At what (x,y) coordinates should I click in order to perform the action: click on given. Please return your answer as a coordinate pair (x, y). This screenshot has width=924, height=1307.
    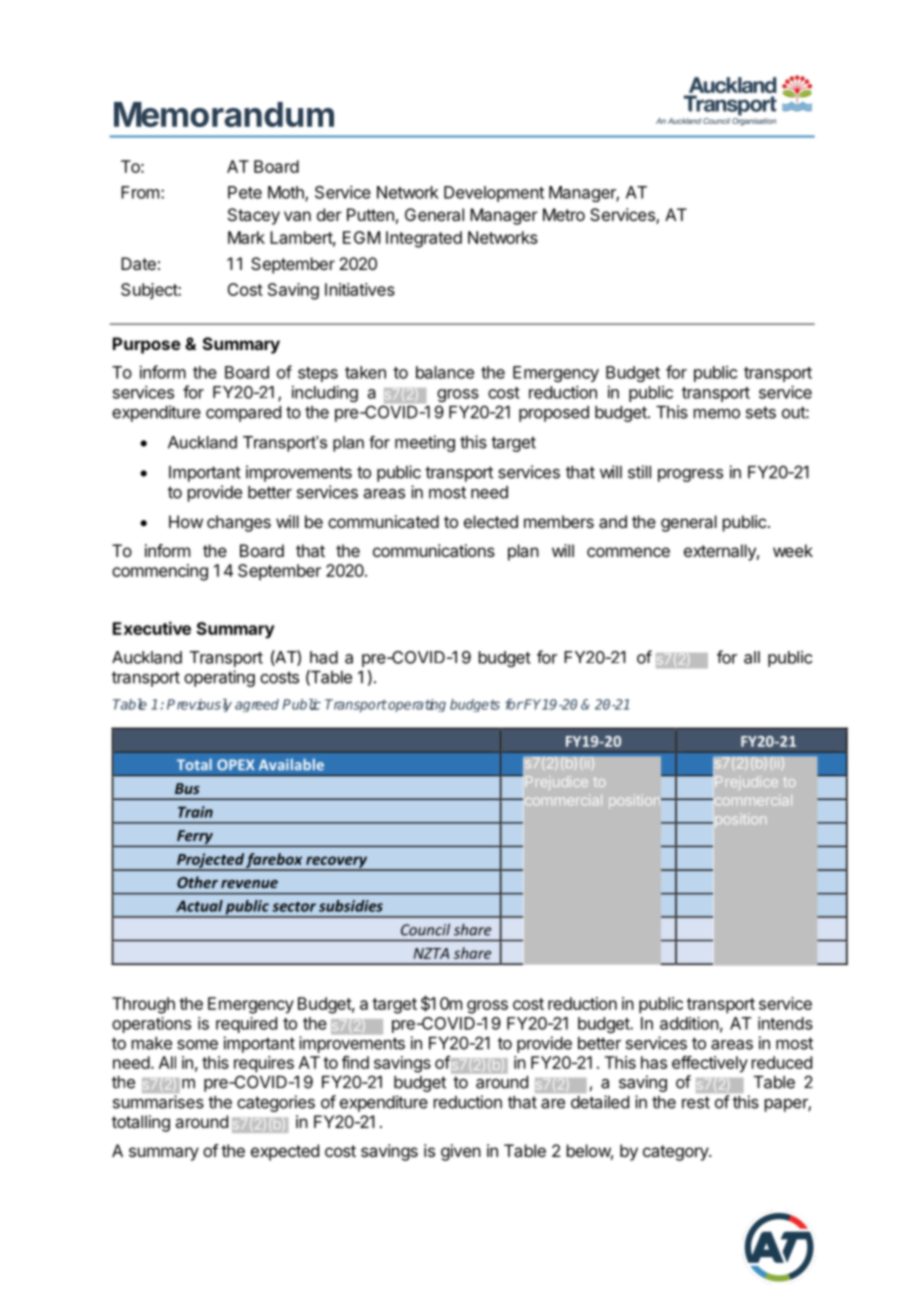
    Looking at the image, I should click on (461, 1152).
